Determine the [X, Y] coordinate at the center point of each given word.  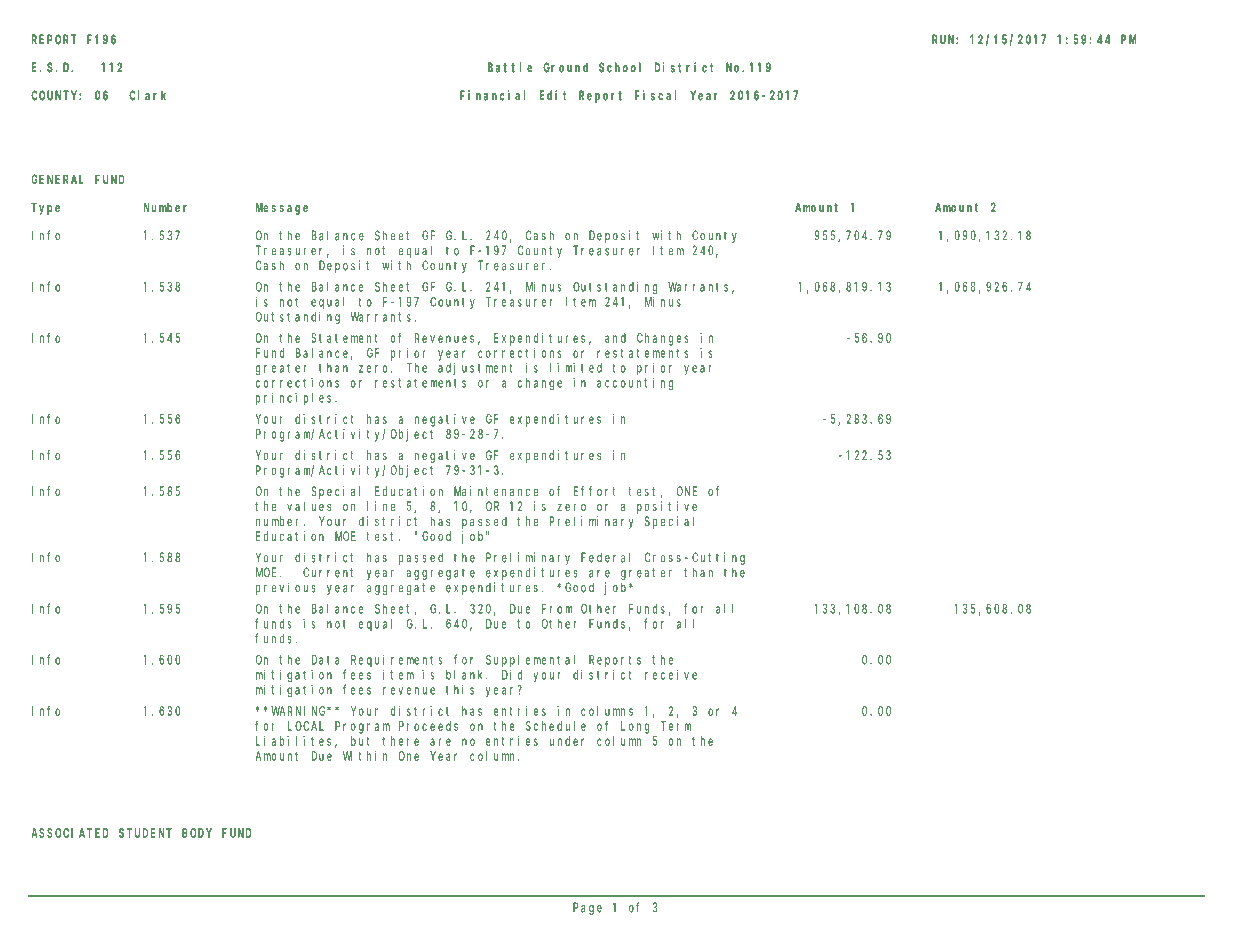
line [381, 506]
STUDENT [145, 833]
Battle [510, 67]
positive [667, 507]
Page [587, 908]
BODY [197, 833]
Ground [565, 67]
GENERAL [57, 179]
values [309, 506]
